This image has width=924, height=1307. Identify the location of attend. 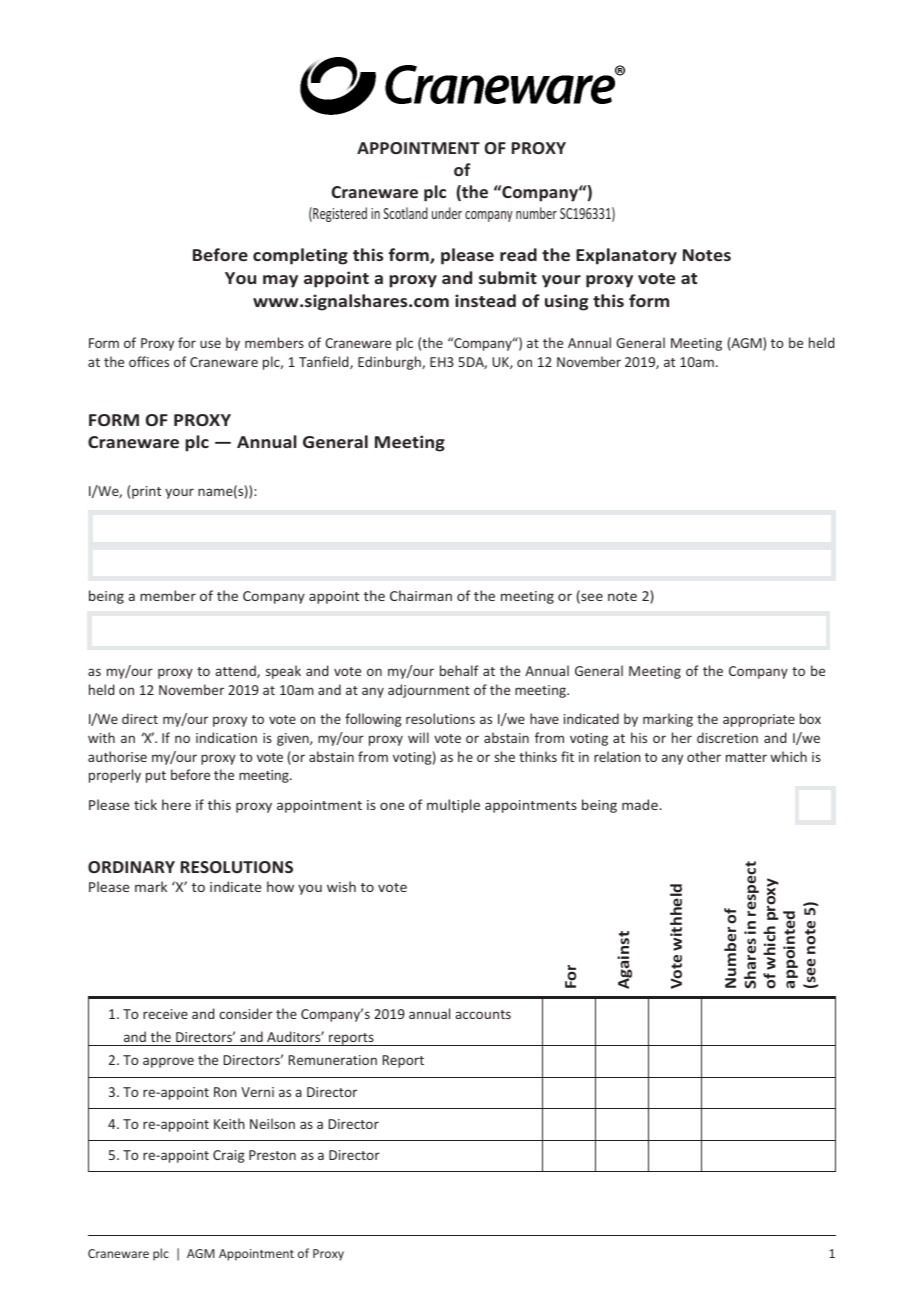
(236, 671).
